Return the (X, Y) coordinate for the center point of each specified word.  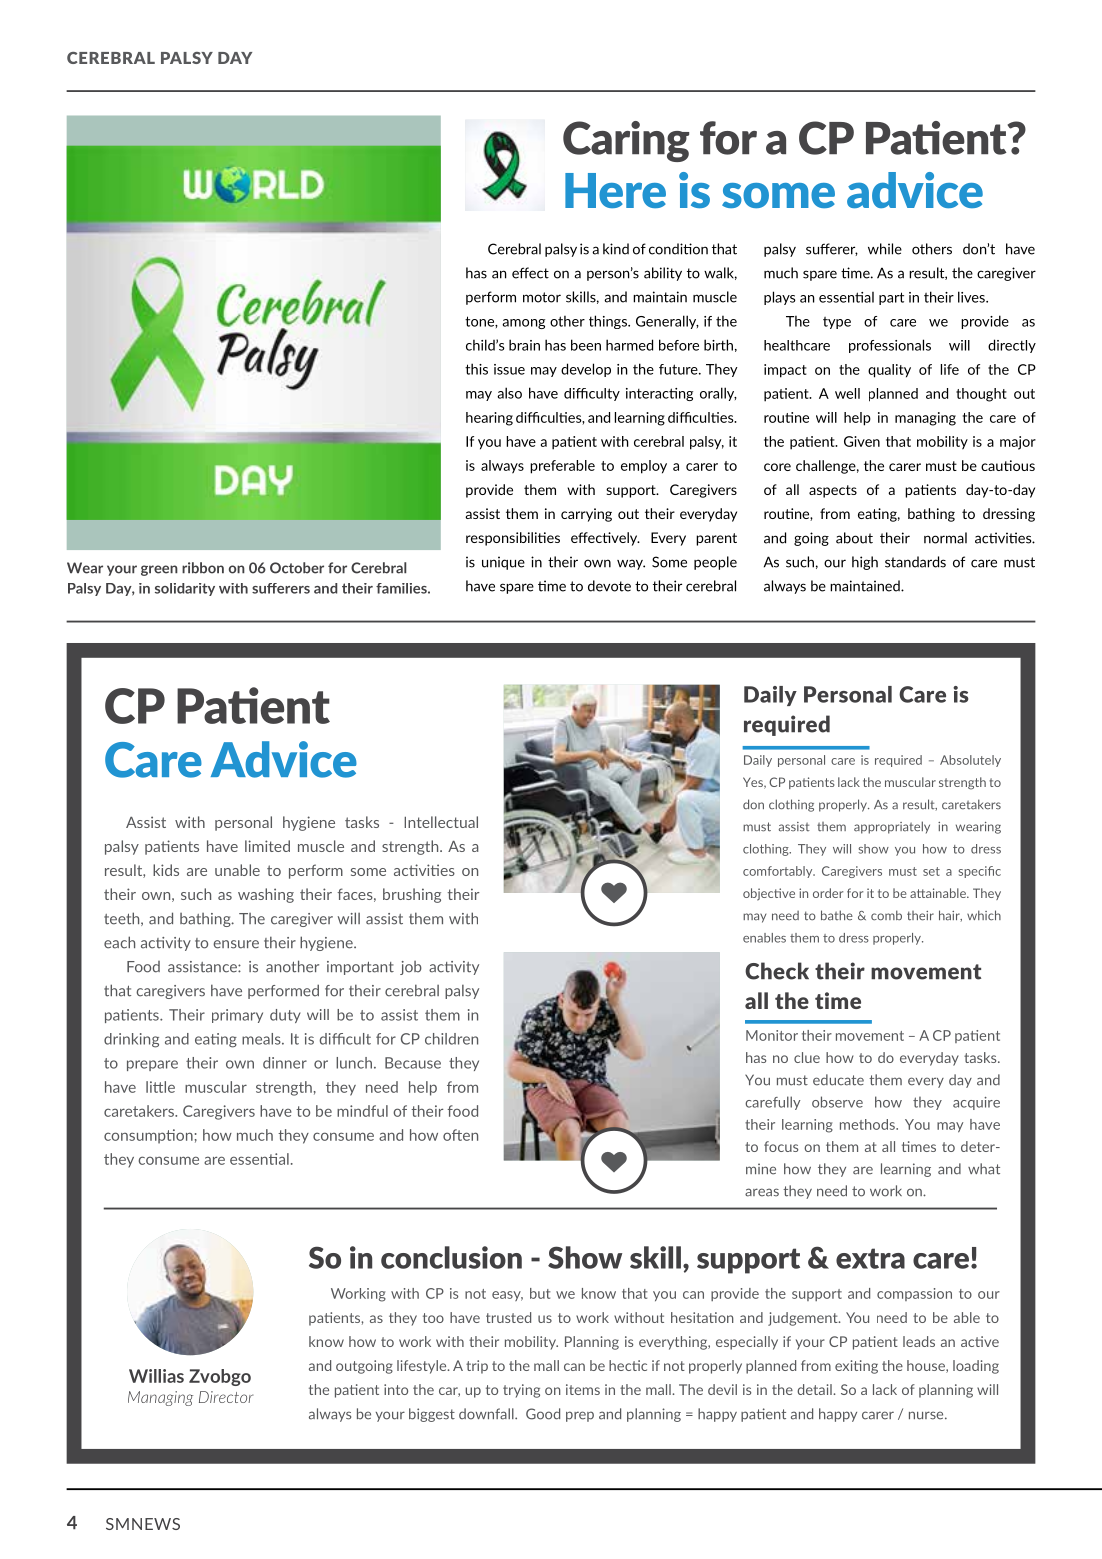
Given (862, 441)
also (509, 393)
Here (615, 190)
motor (542, 297)
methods (868, 1124)
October (297, 568)
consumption (148, 1136)
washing (266, 895)
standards (915, 562)
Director (226, 1397)
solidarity (185, 589)
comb (886, 915)
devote (609, 586)
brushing (412, 895)
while (885, 249)
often (460, 1135)
